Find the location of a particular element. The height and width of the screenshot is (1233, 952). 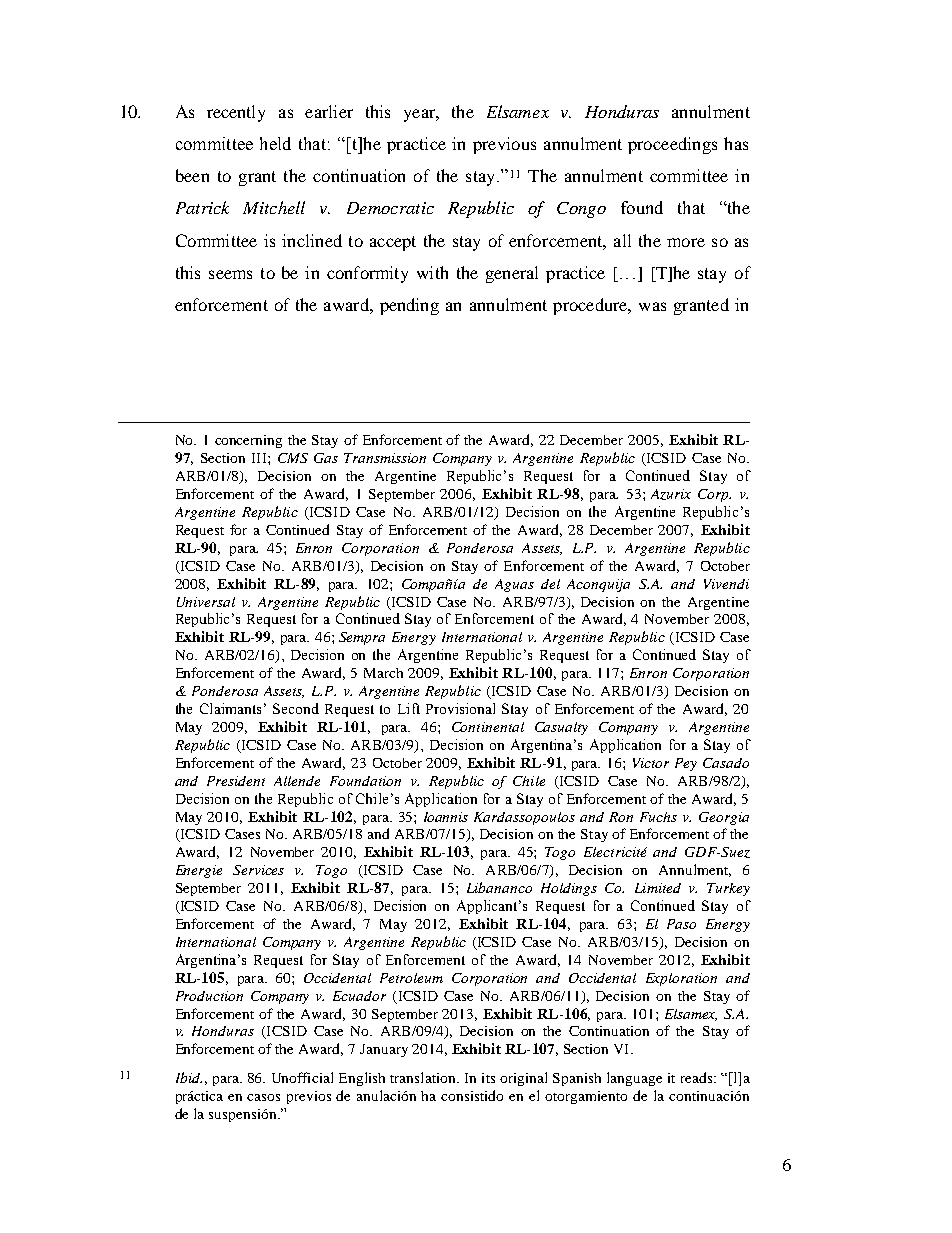

previous is located at coordinates (504, 145).
